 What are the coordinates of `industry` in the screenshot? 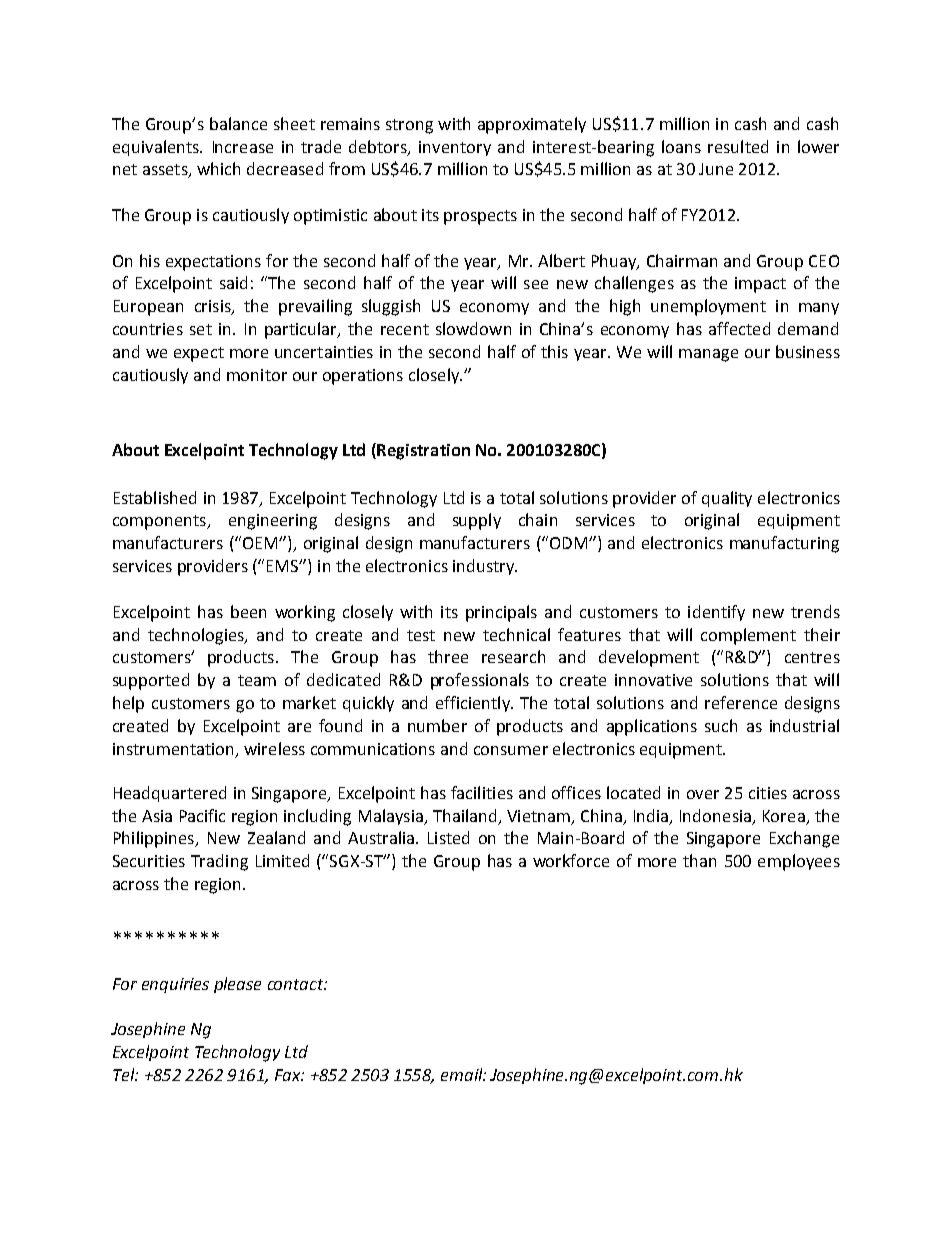 It's located at (484, 567).
